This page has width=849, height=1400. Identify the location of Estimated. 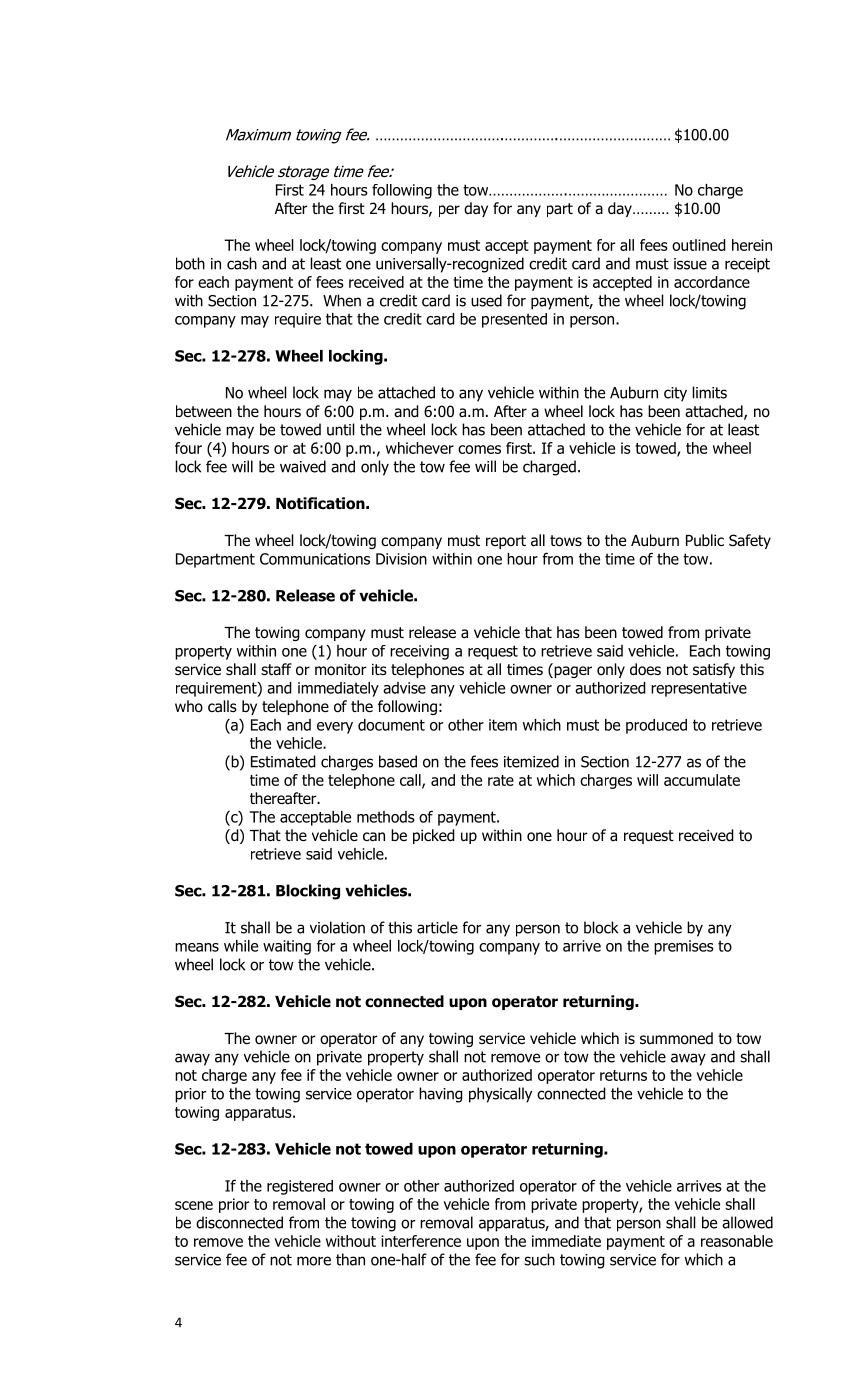
(283, 761).
